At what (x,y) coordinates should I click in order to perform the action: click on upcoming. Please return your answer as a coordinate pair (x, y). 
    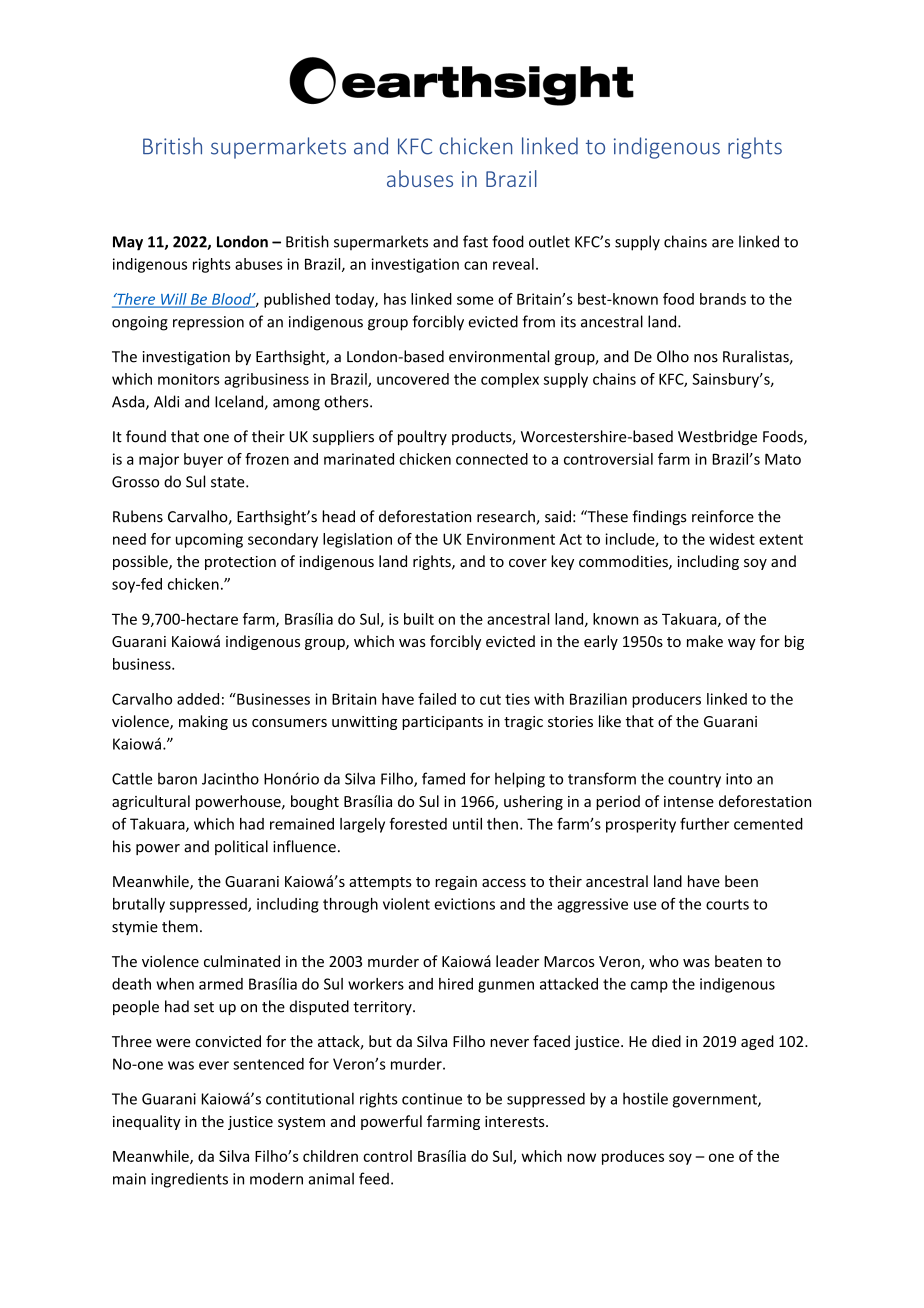
    Looking at the image, I should click on (209, 540).
